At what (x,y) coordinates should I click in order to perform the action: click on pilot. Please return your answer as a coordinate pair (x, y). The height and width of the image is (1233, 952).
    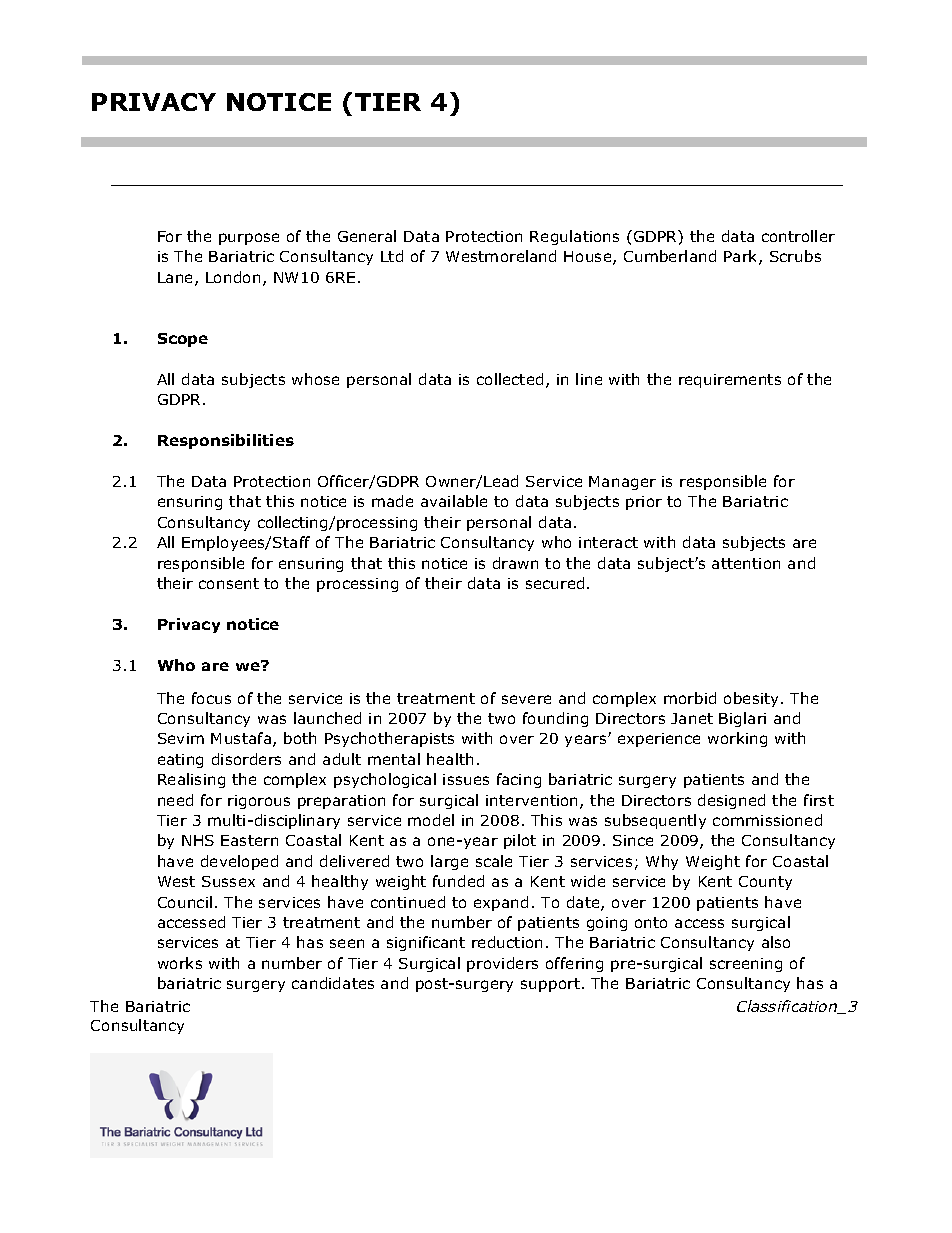
    Looking at the image, I should click on (520, 841).
